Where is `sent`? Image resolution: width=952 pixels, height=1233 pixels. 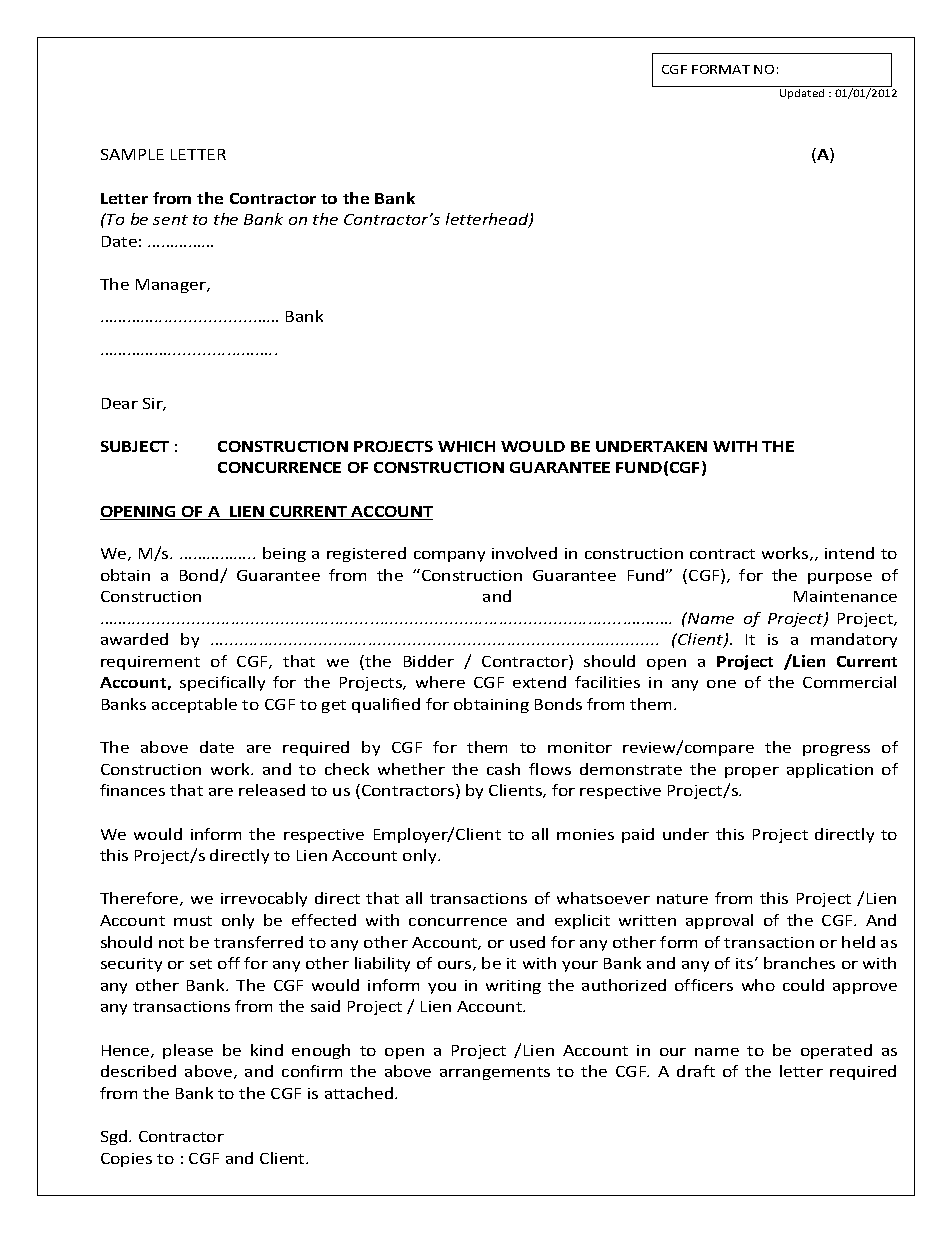
sent is located at coordinates (170, 220).
